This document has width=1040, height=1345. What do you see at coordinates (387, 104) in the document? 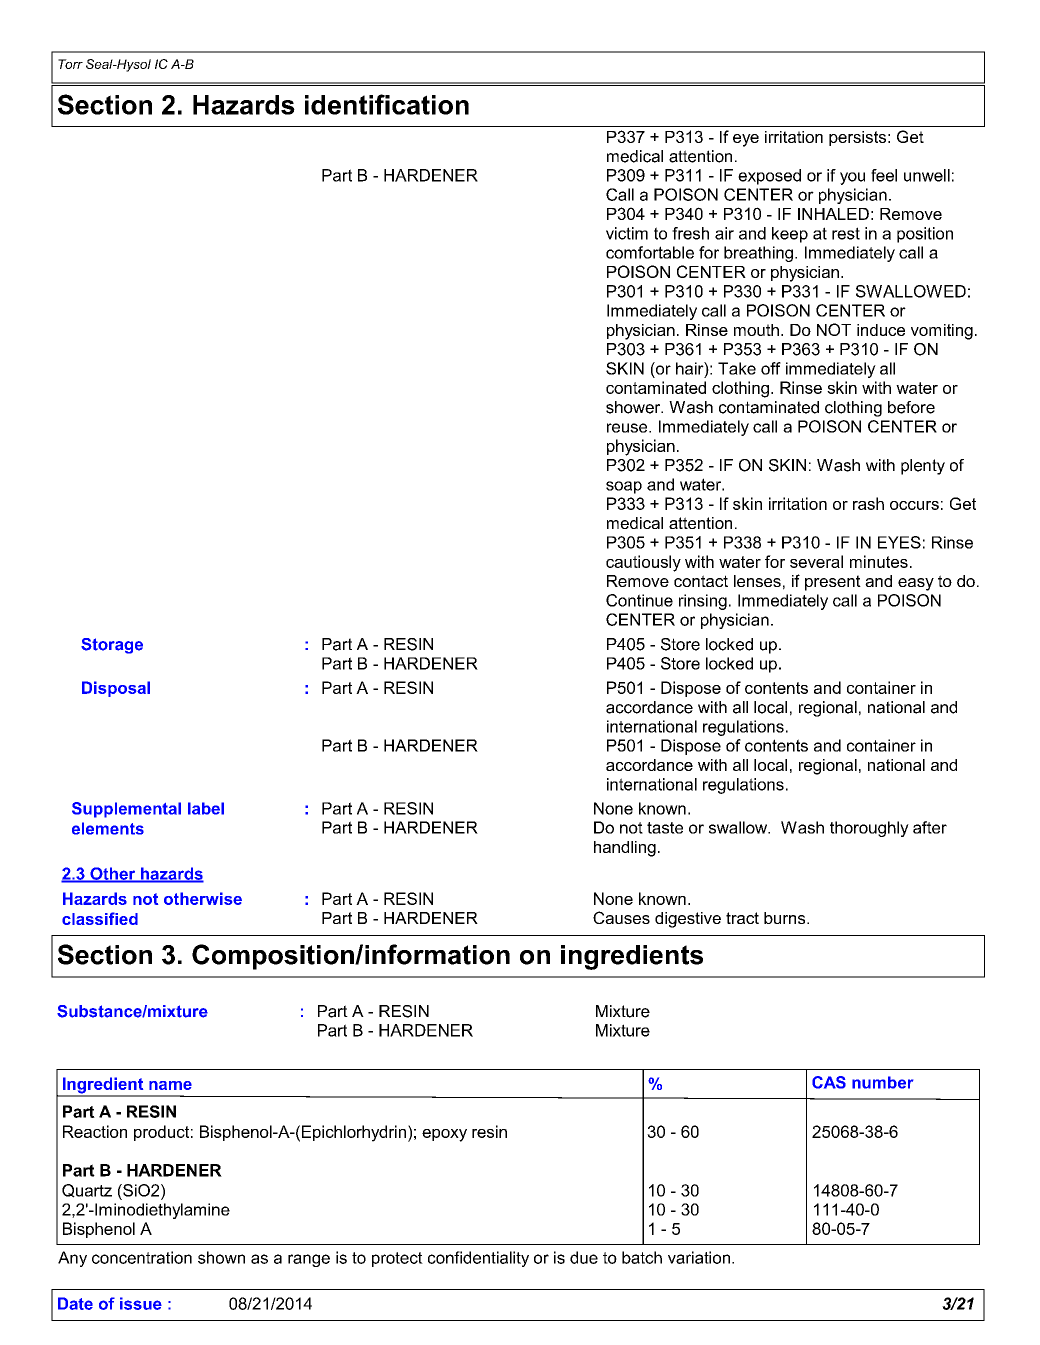
I see `identification` at bounding box center [387, 104].
